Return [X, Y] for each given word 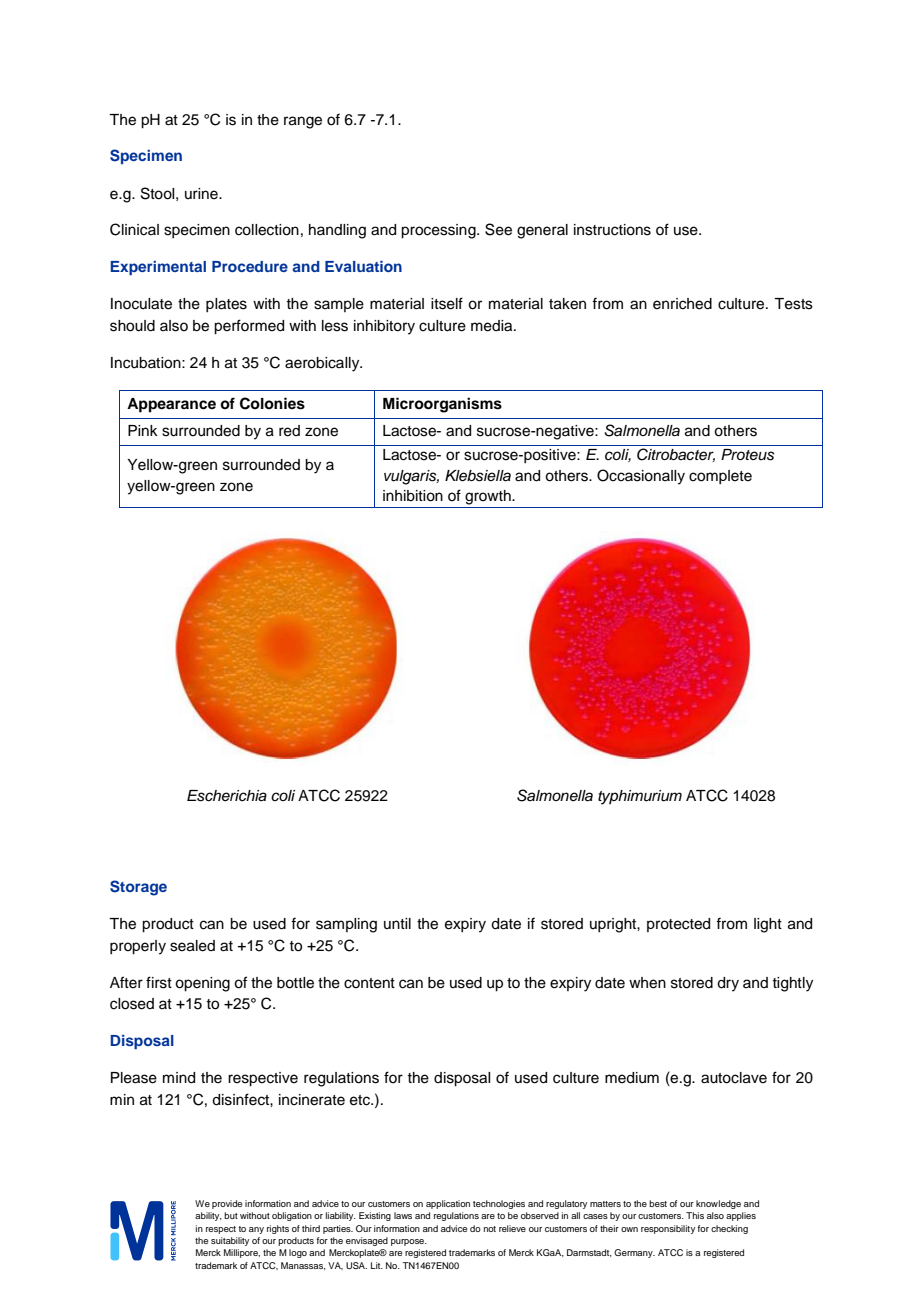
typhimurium [640, 797]
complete [720, 477]
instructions [612, 230]
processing [439, 231]
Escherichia [227, 796]
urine [202, 194]
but [231, 1215]
